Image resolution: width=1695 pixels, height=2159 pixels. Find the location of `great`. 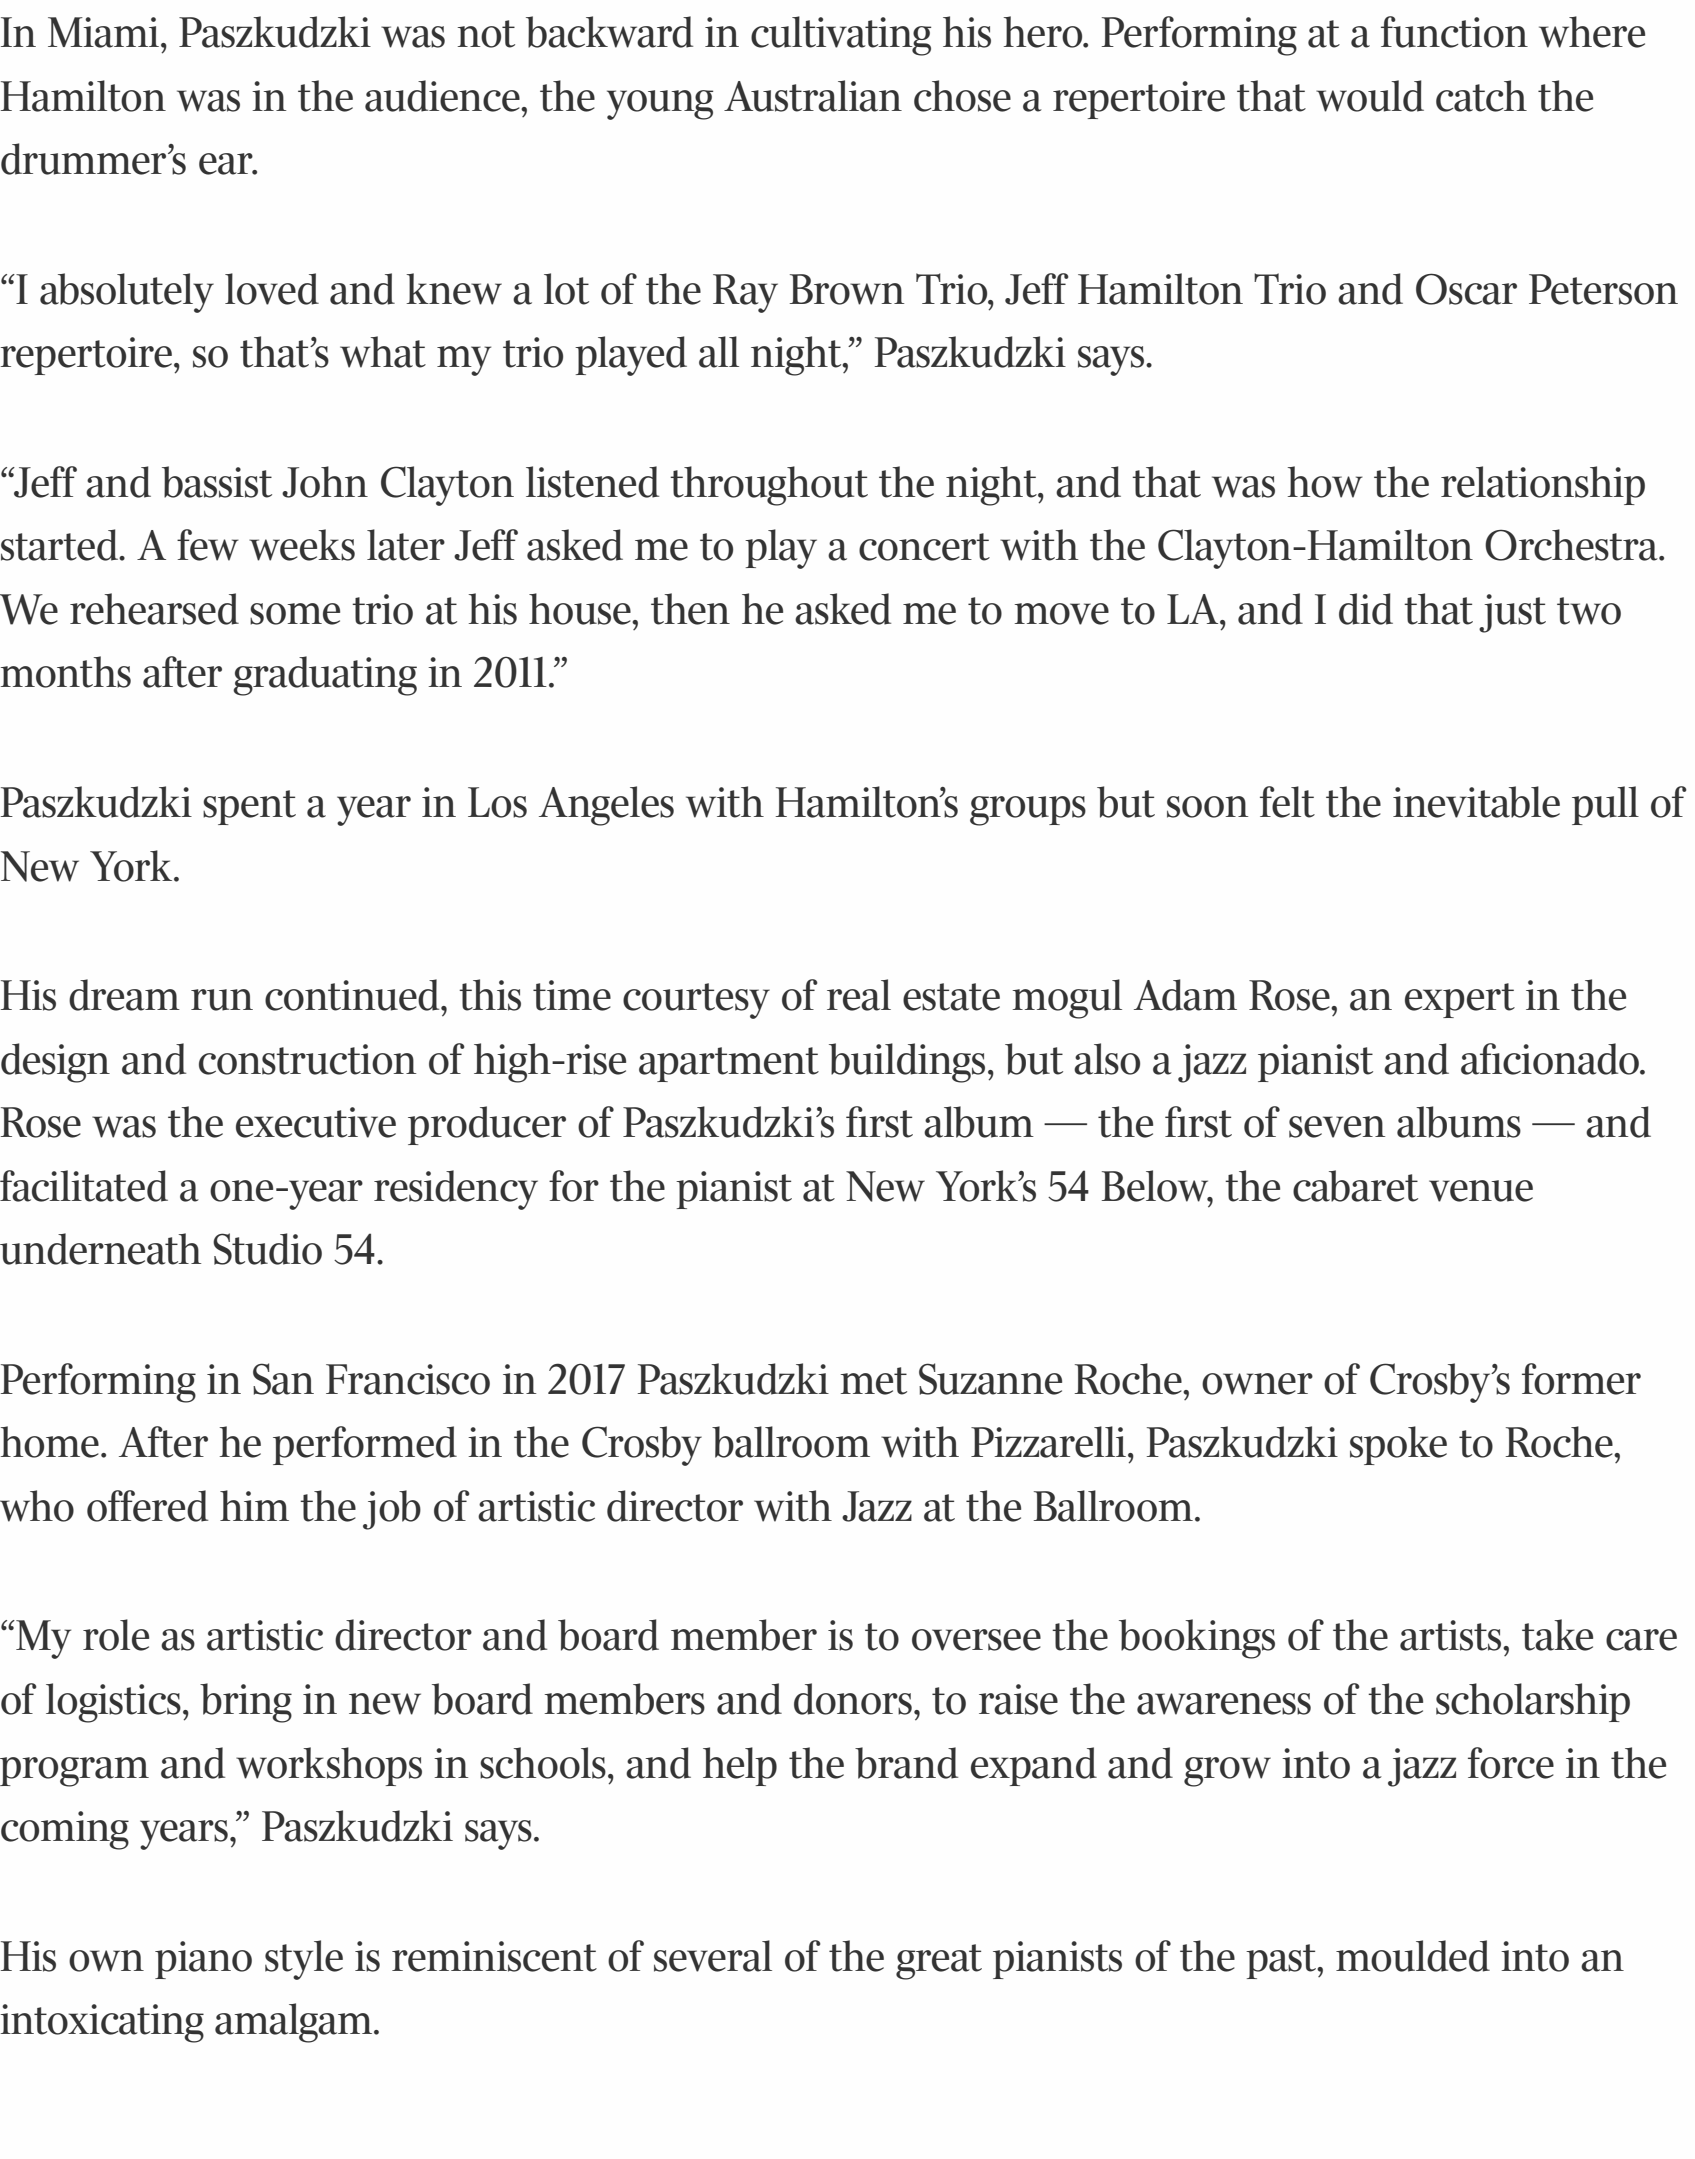

great is located at coordinates (939, 1962).
